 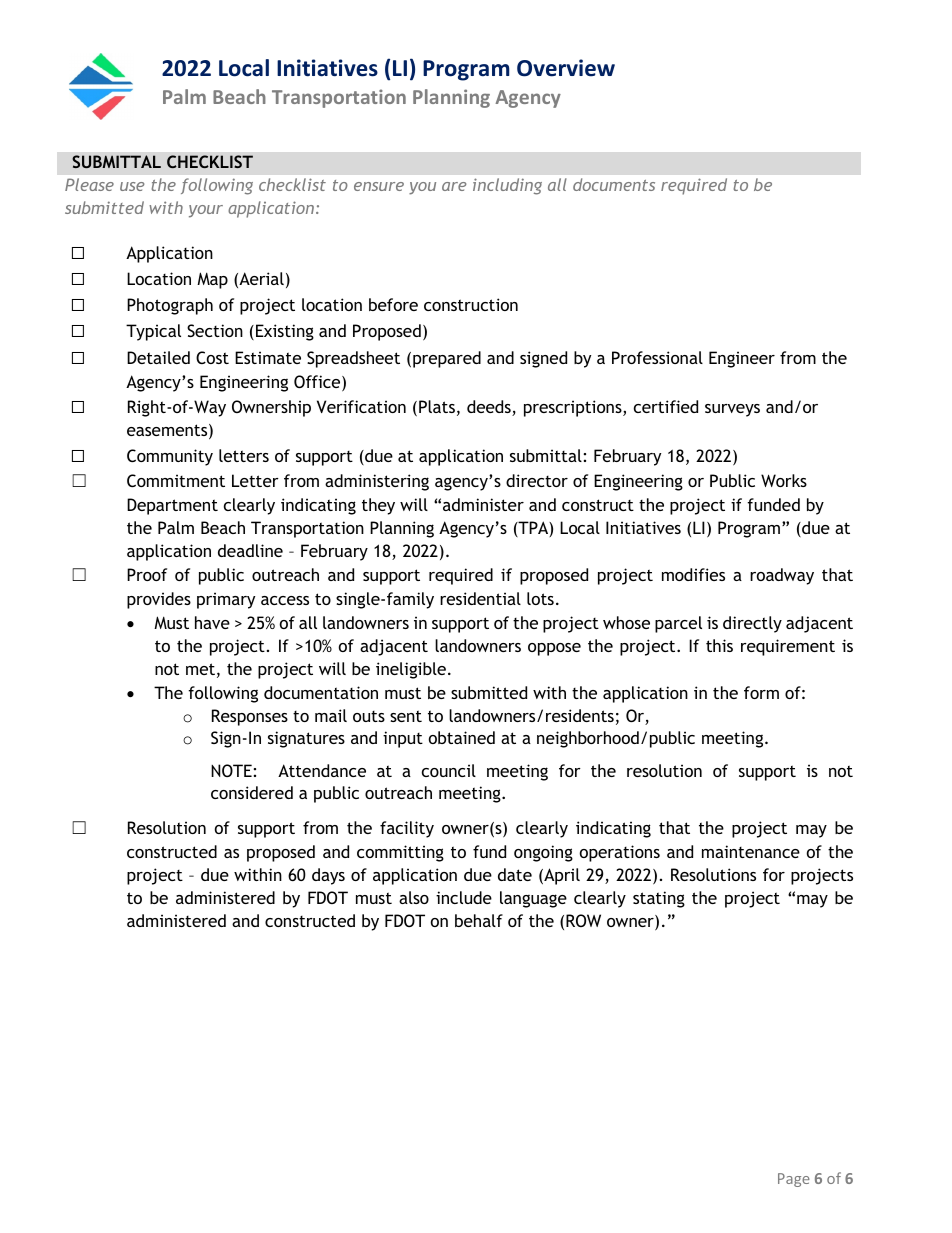 What do you see at coordinates (479, 920) in the page?
I see `behalf` at bounding box center [479, 920].
